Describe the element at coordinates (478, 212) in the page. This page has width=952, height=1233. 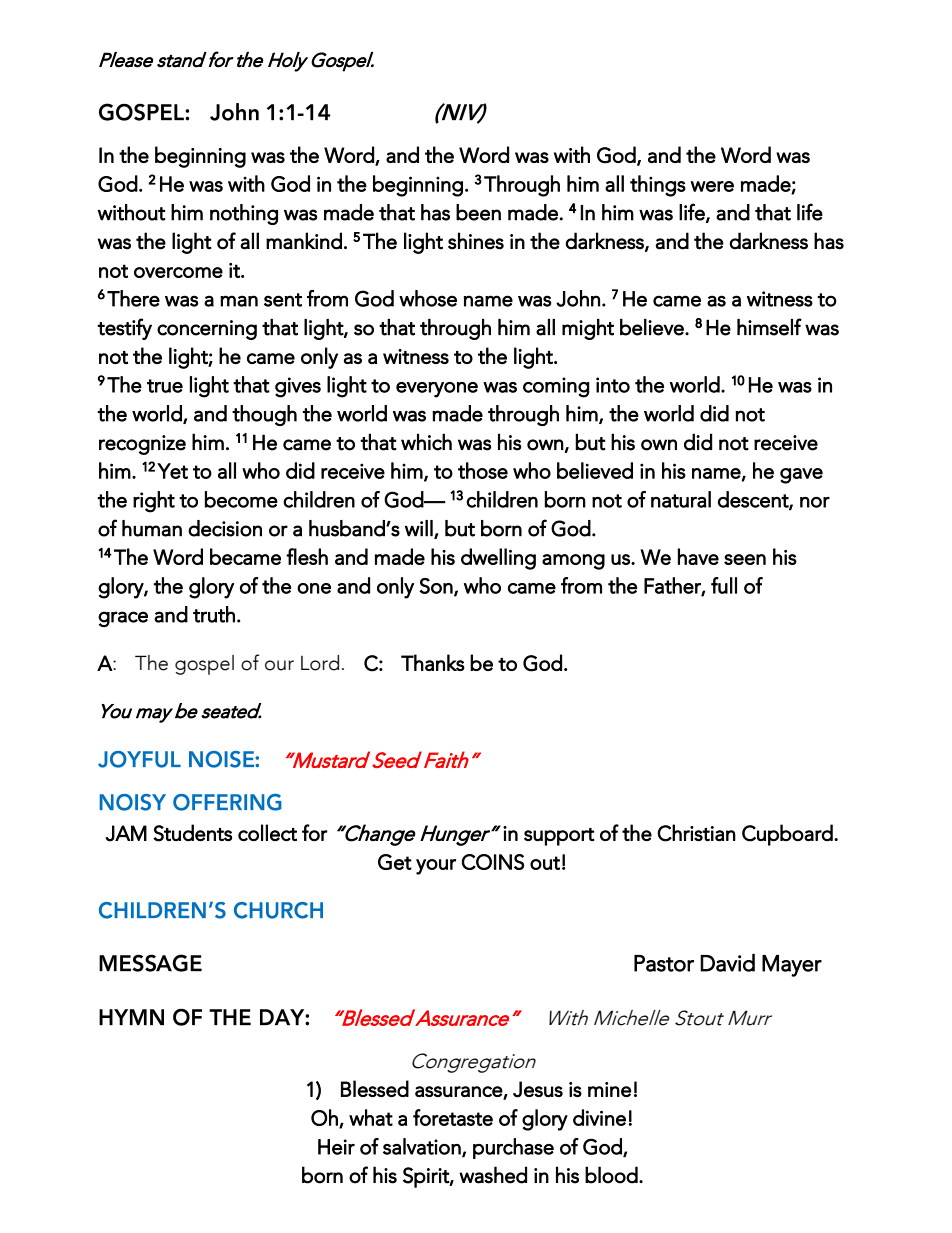
I see `been` at that location.
